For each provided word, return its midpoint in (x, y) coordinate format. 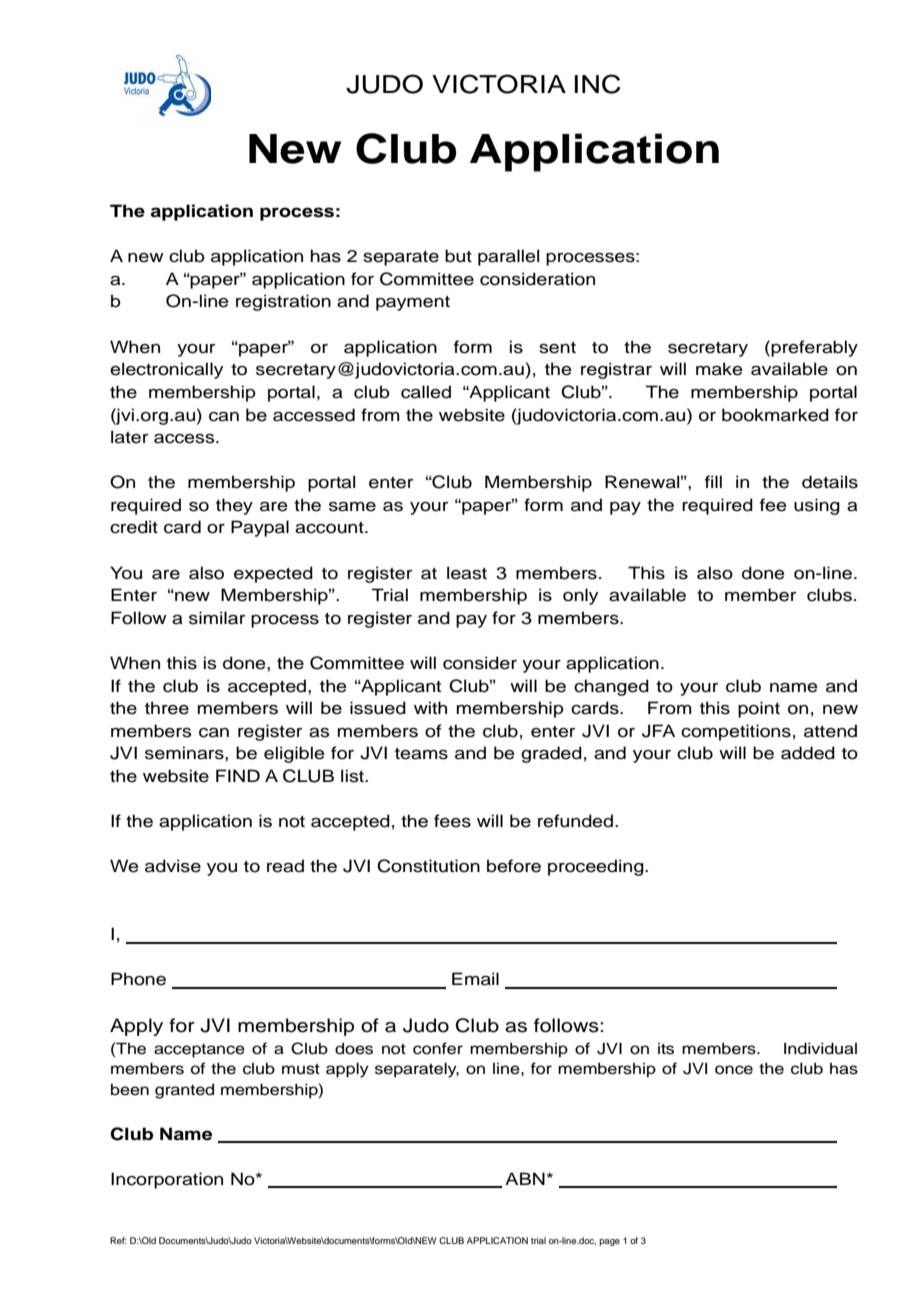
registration (283, 302)
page (609, 1242)
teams (421, 754)
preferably (814, 348)
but (458, 256)
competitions (736, 732)
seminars (185, 753)
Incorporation (167, 1180)
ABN (525, 1178)
